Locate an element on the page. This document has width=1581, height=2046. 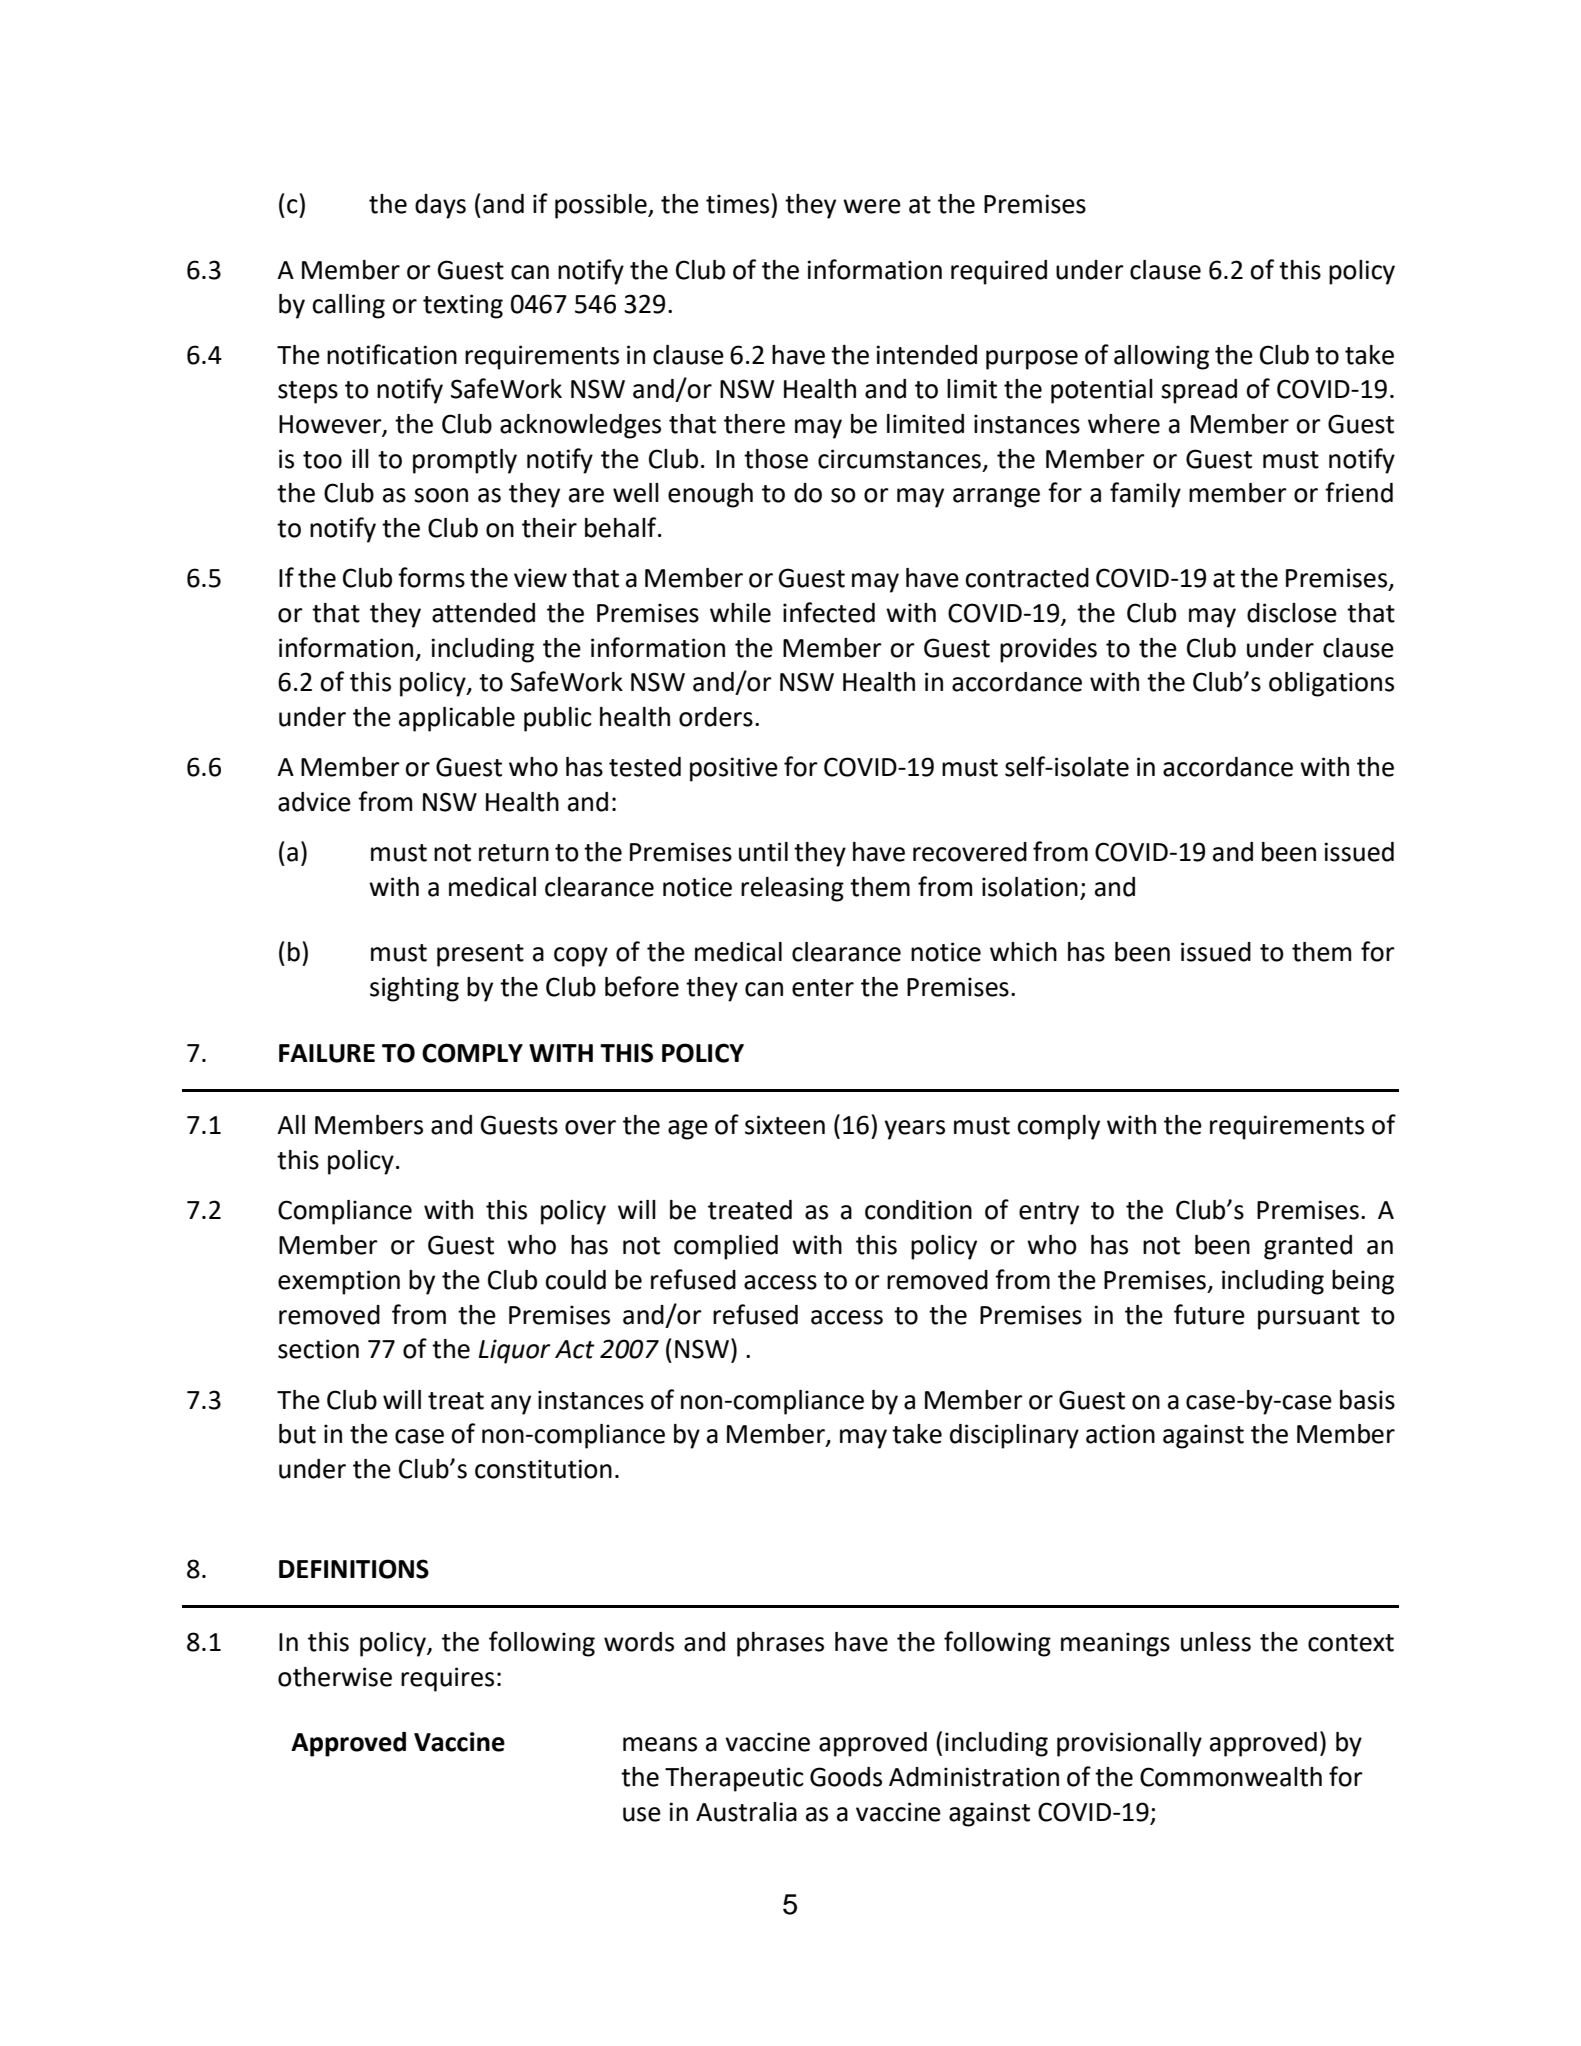
obligations is located at coordinates (1331, 684).
